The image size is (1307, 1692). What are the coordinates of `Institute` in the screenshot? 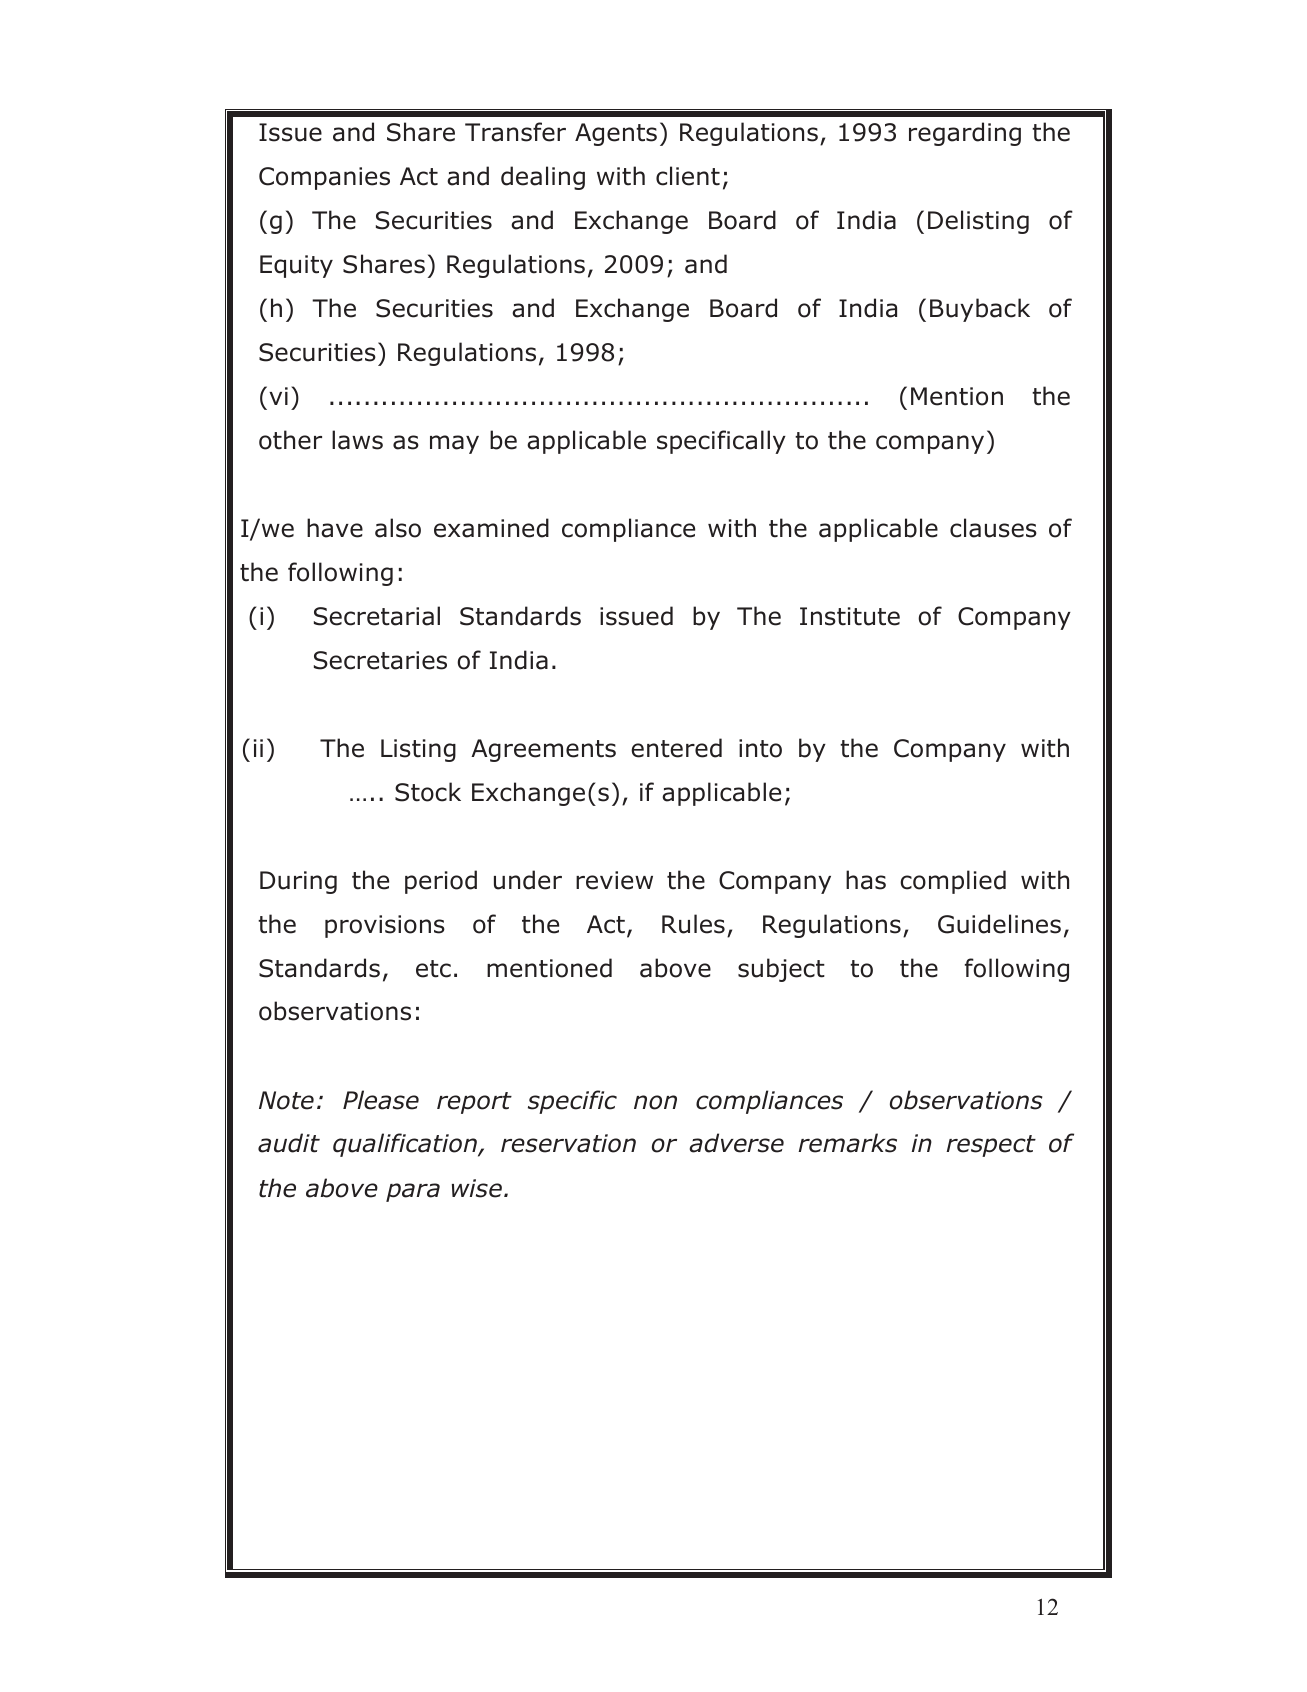 It's located at (850, 616).
